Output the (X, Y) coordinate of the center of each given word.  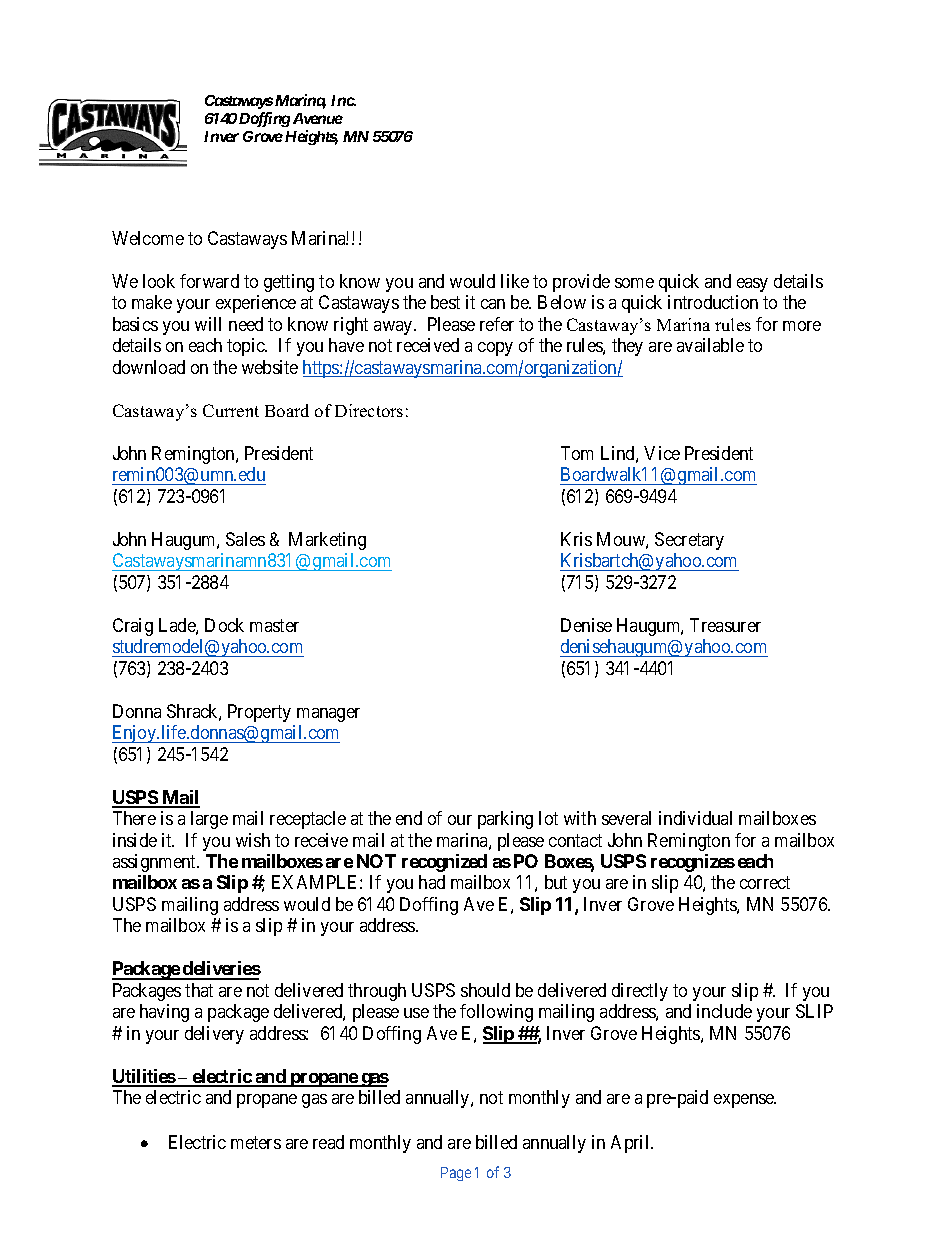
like (515, 281)
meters (256, 1142)
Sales (245, 539)
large (209, 820)
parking (505, 820)
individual (695, 818)
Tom (577, 453)
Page (456, 1174)
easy (752, 285)
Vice (662, 453)
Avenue (318, 118)
